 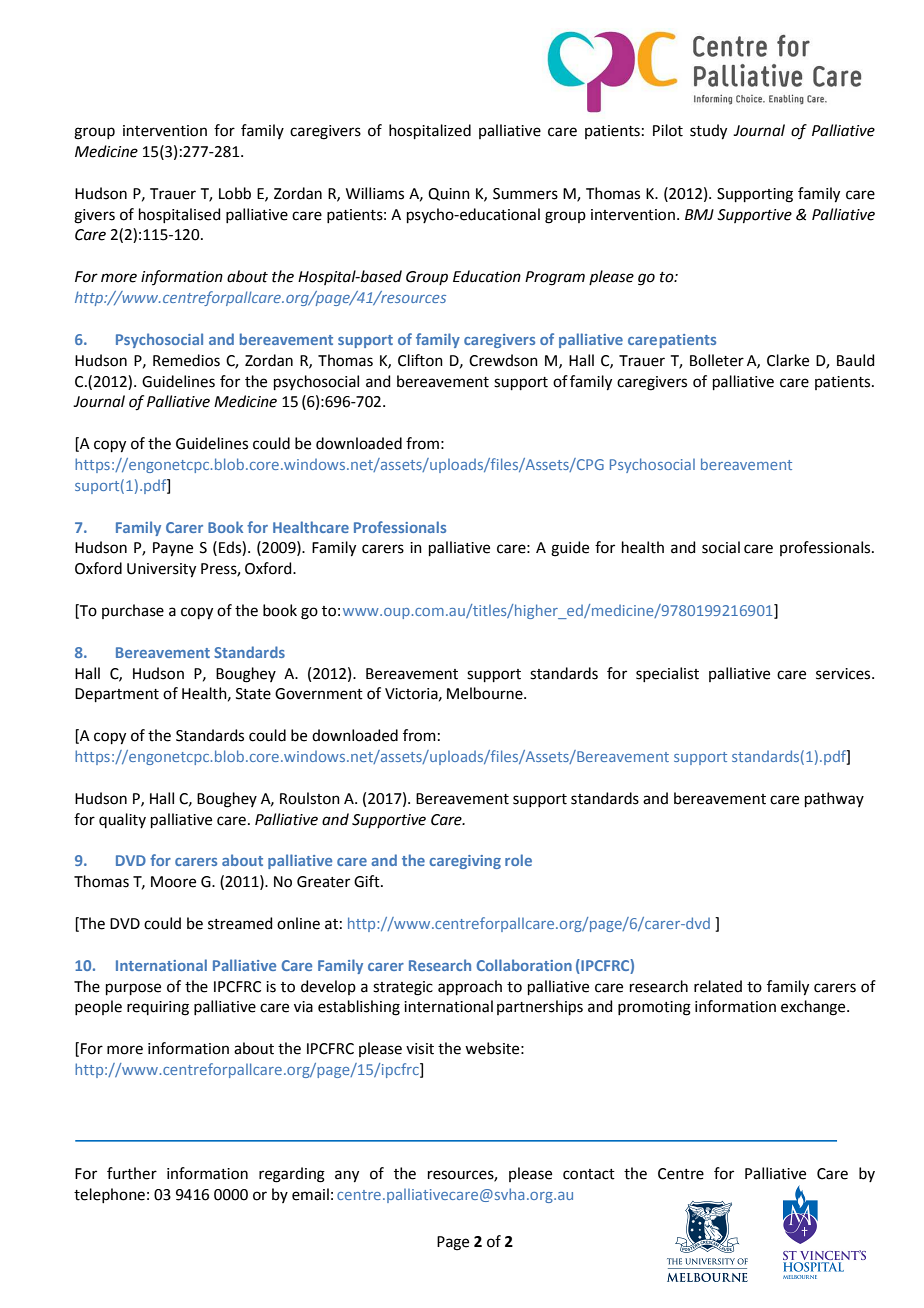 What do you see at coordinates (788, 360) in the screenshot?
I see `Clarke` at bounding box center [788, 360].
